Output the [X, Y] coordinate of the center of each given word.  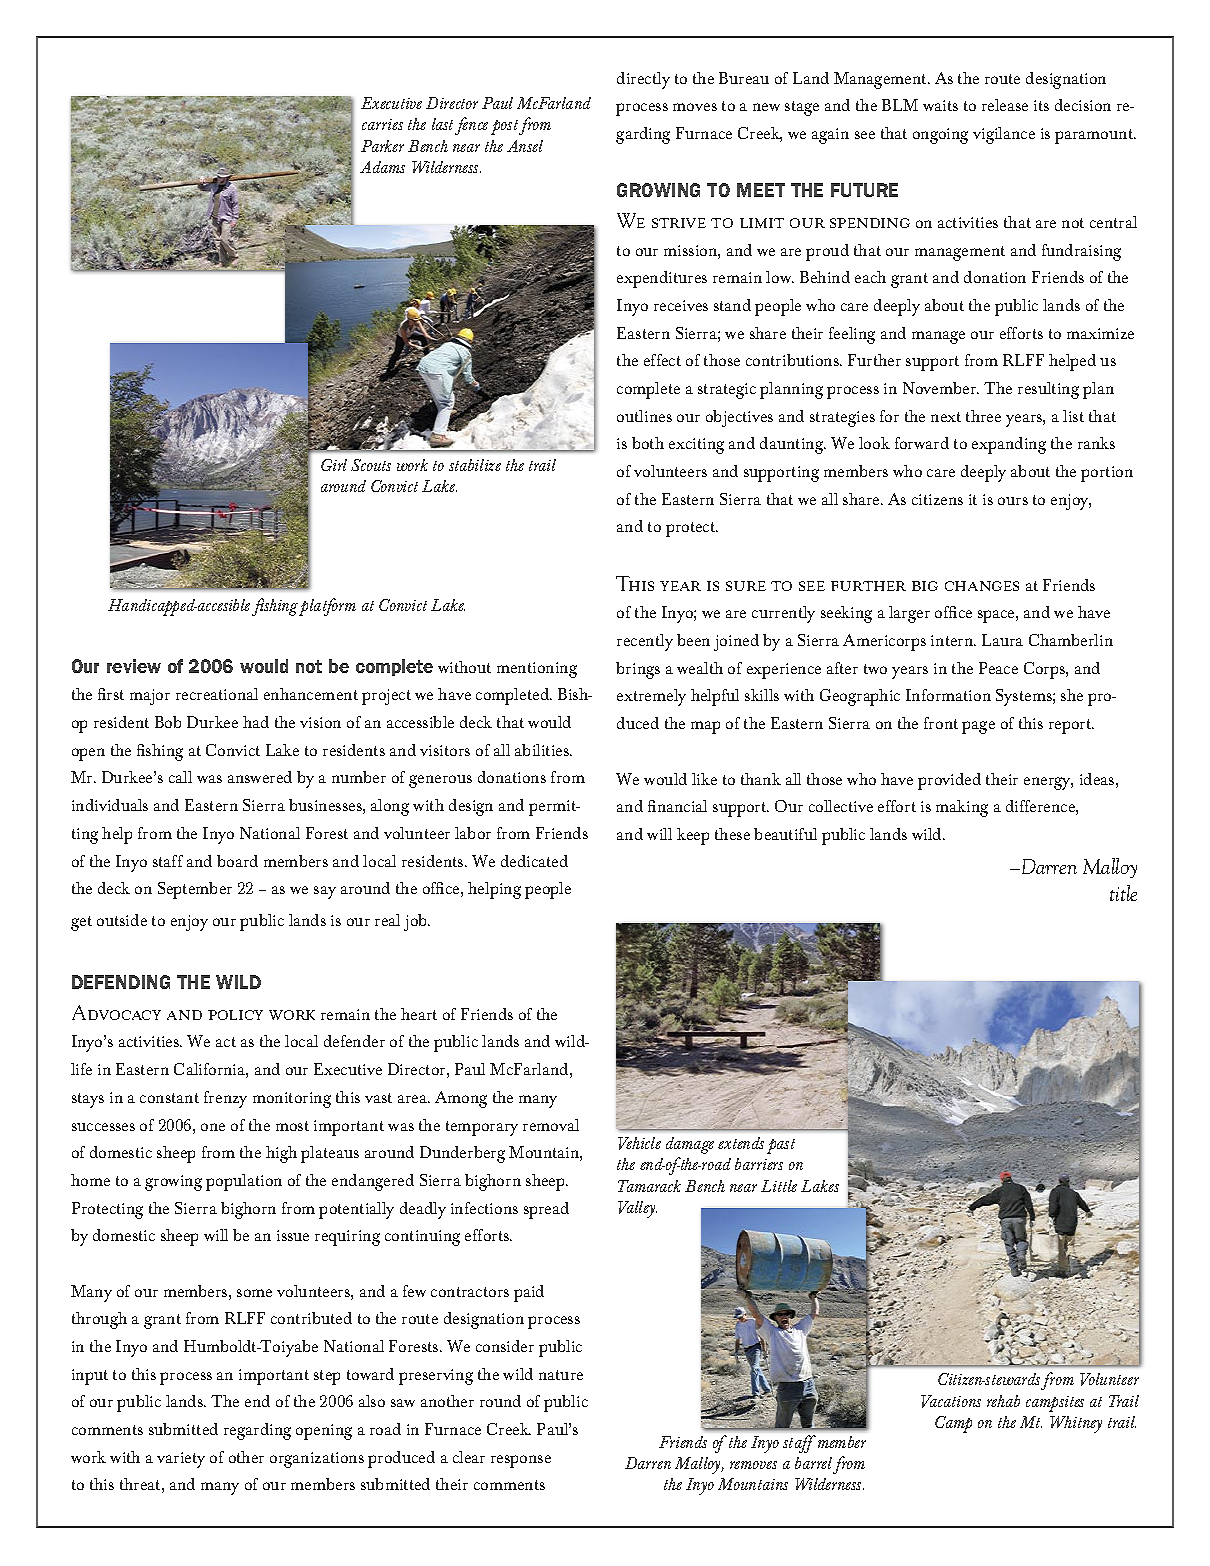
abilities [543, 750]
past [781, 1146]
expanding [1009, 445]
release [1005, 105]
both [648, 443]
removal [551, 1125]
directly [643, 80]
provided [949, 781]
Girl [334, 465]
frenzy [225, 1099]
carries [382, 124]
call [180, 777]
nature [561, 1375]
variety [181, 1460]
